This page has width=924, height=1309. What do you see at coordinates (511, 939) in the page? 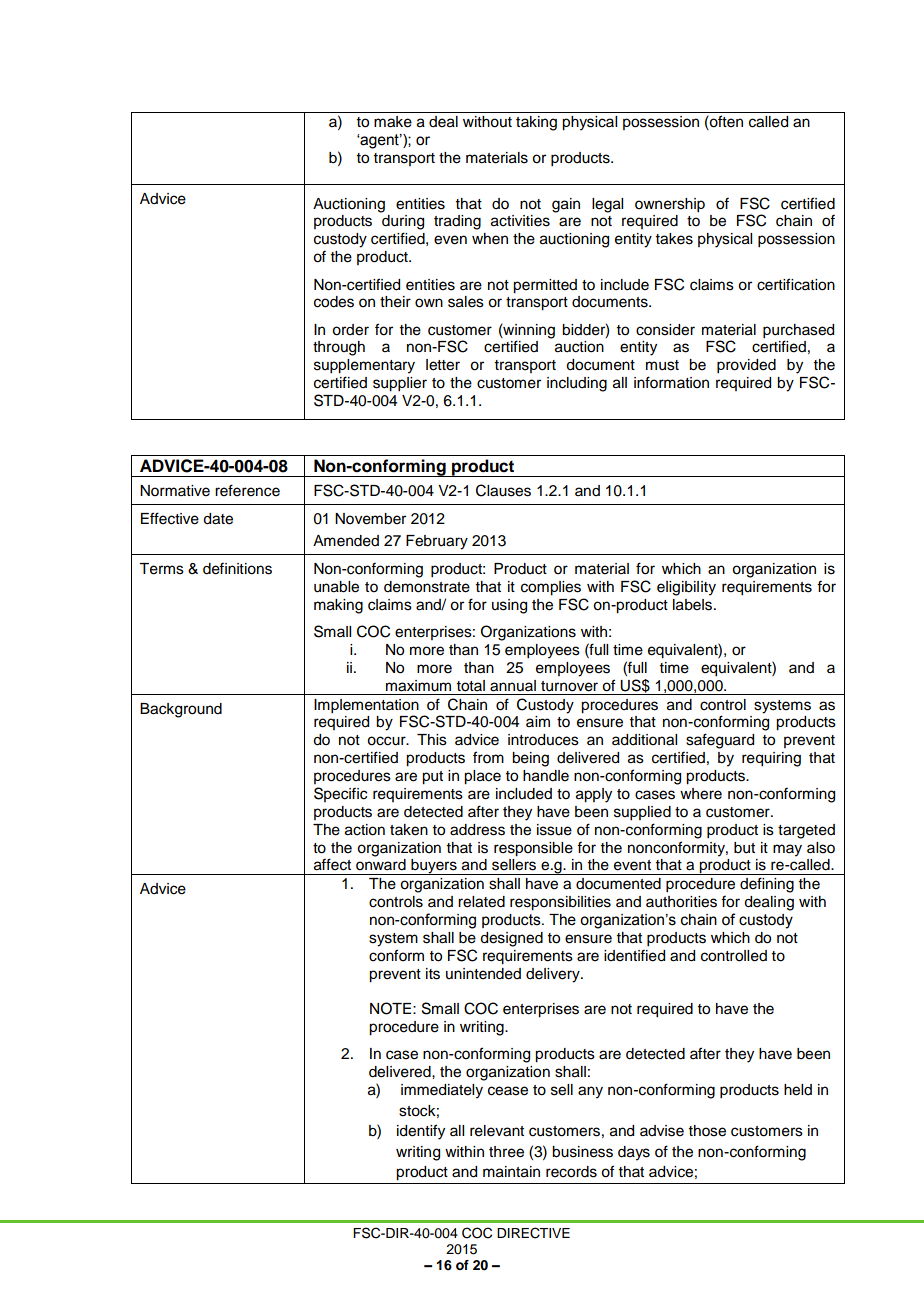
I see `designed` at bounding box center [511, 939].
